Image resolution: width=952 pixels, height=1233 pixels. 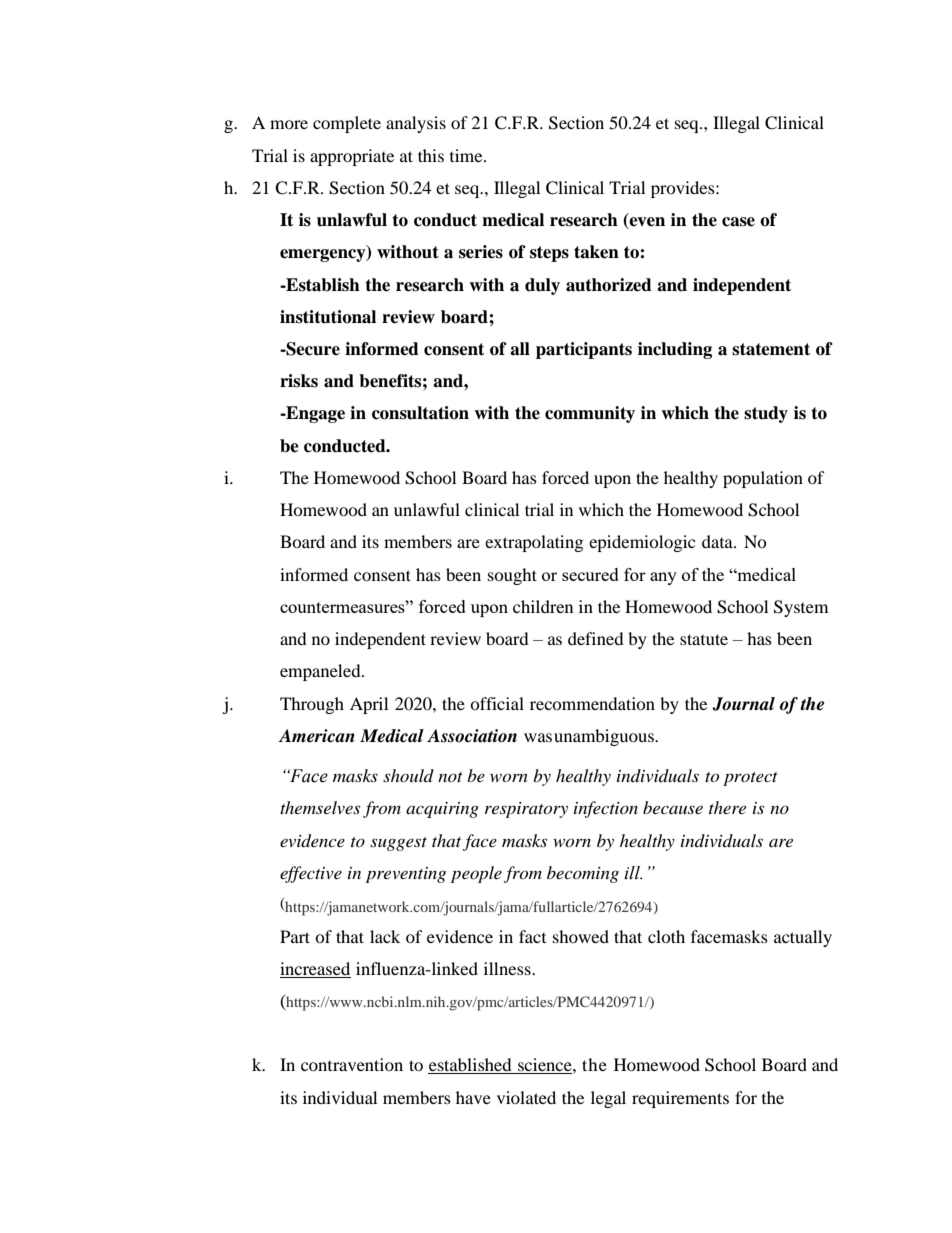 What do you see at coordinates (727, 807) in the screenshot?
I see `there` at bounding box center [727, 807].
